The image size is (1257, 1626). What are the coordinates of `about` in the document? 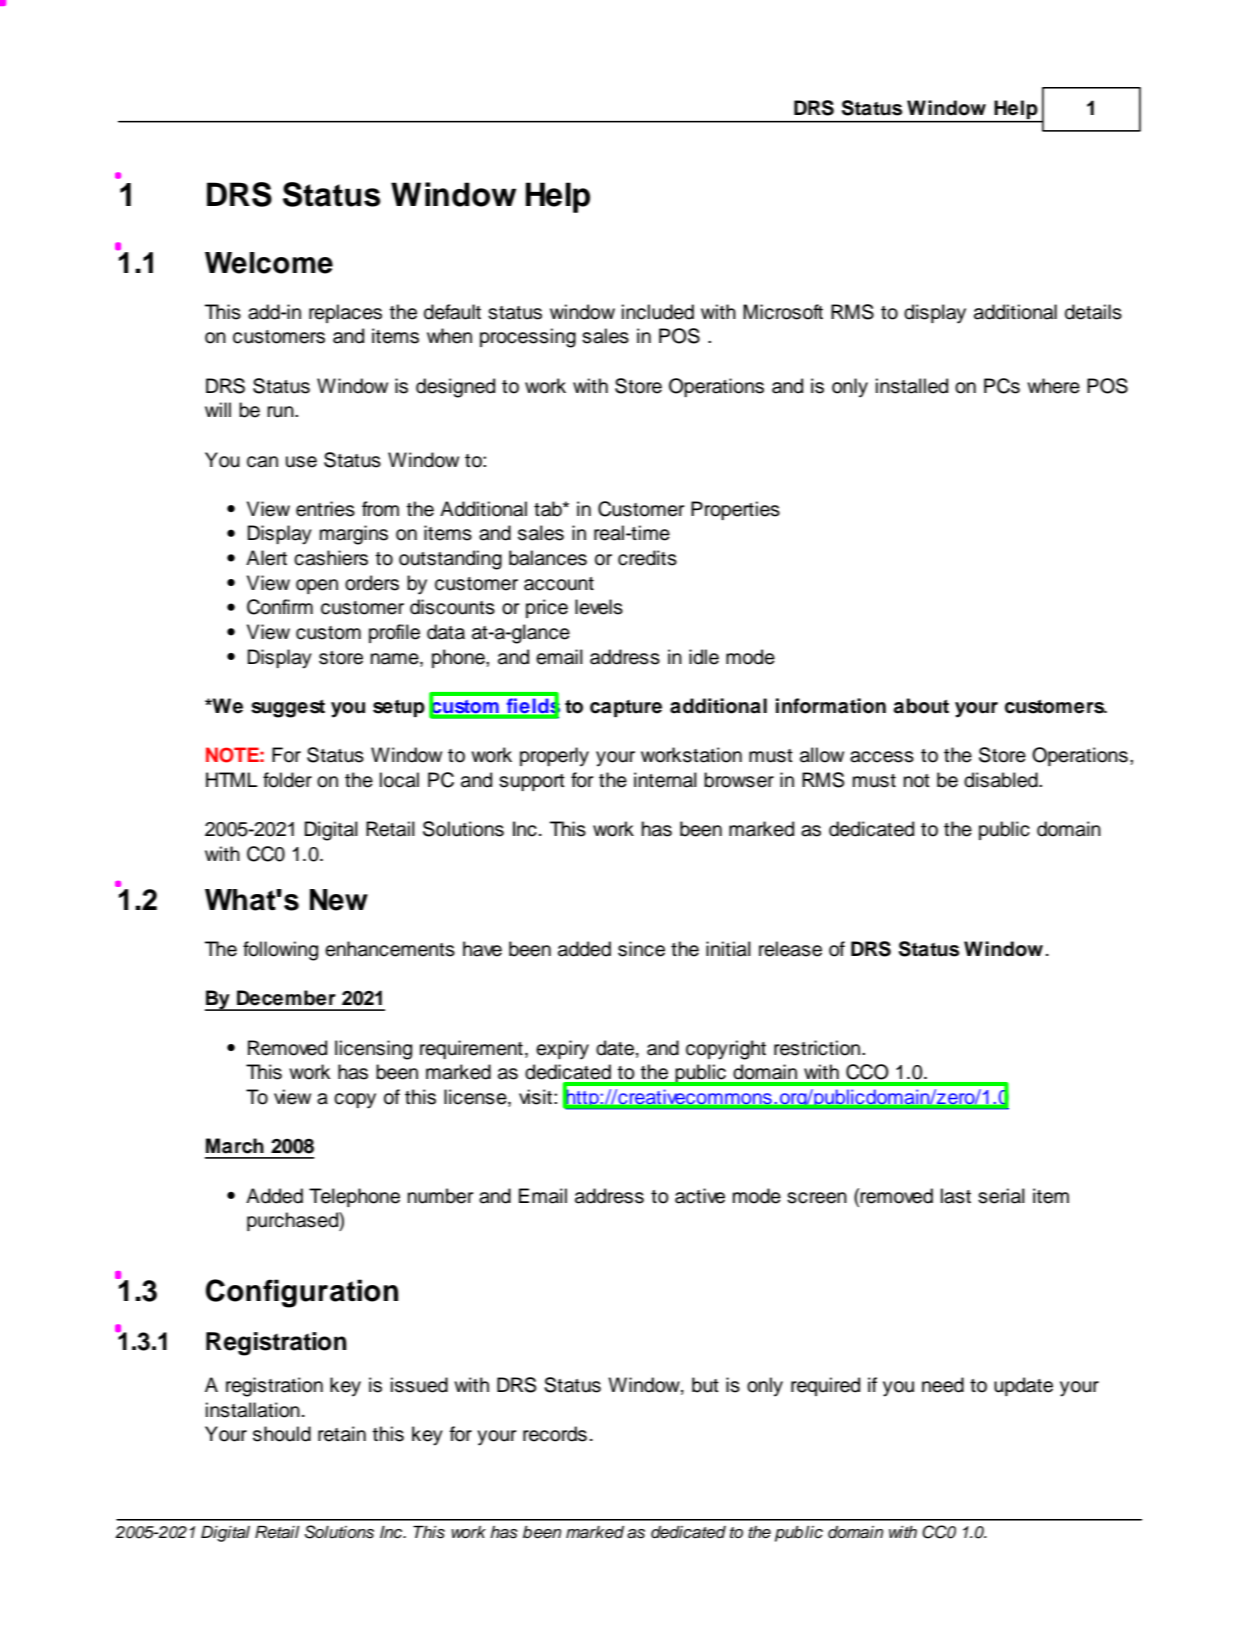 It's located at (921, 706).
